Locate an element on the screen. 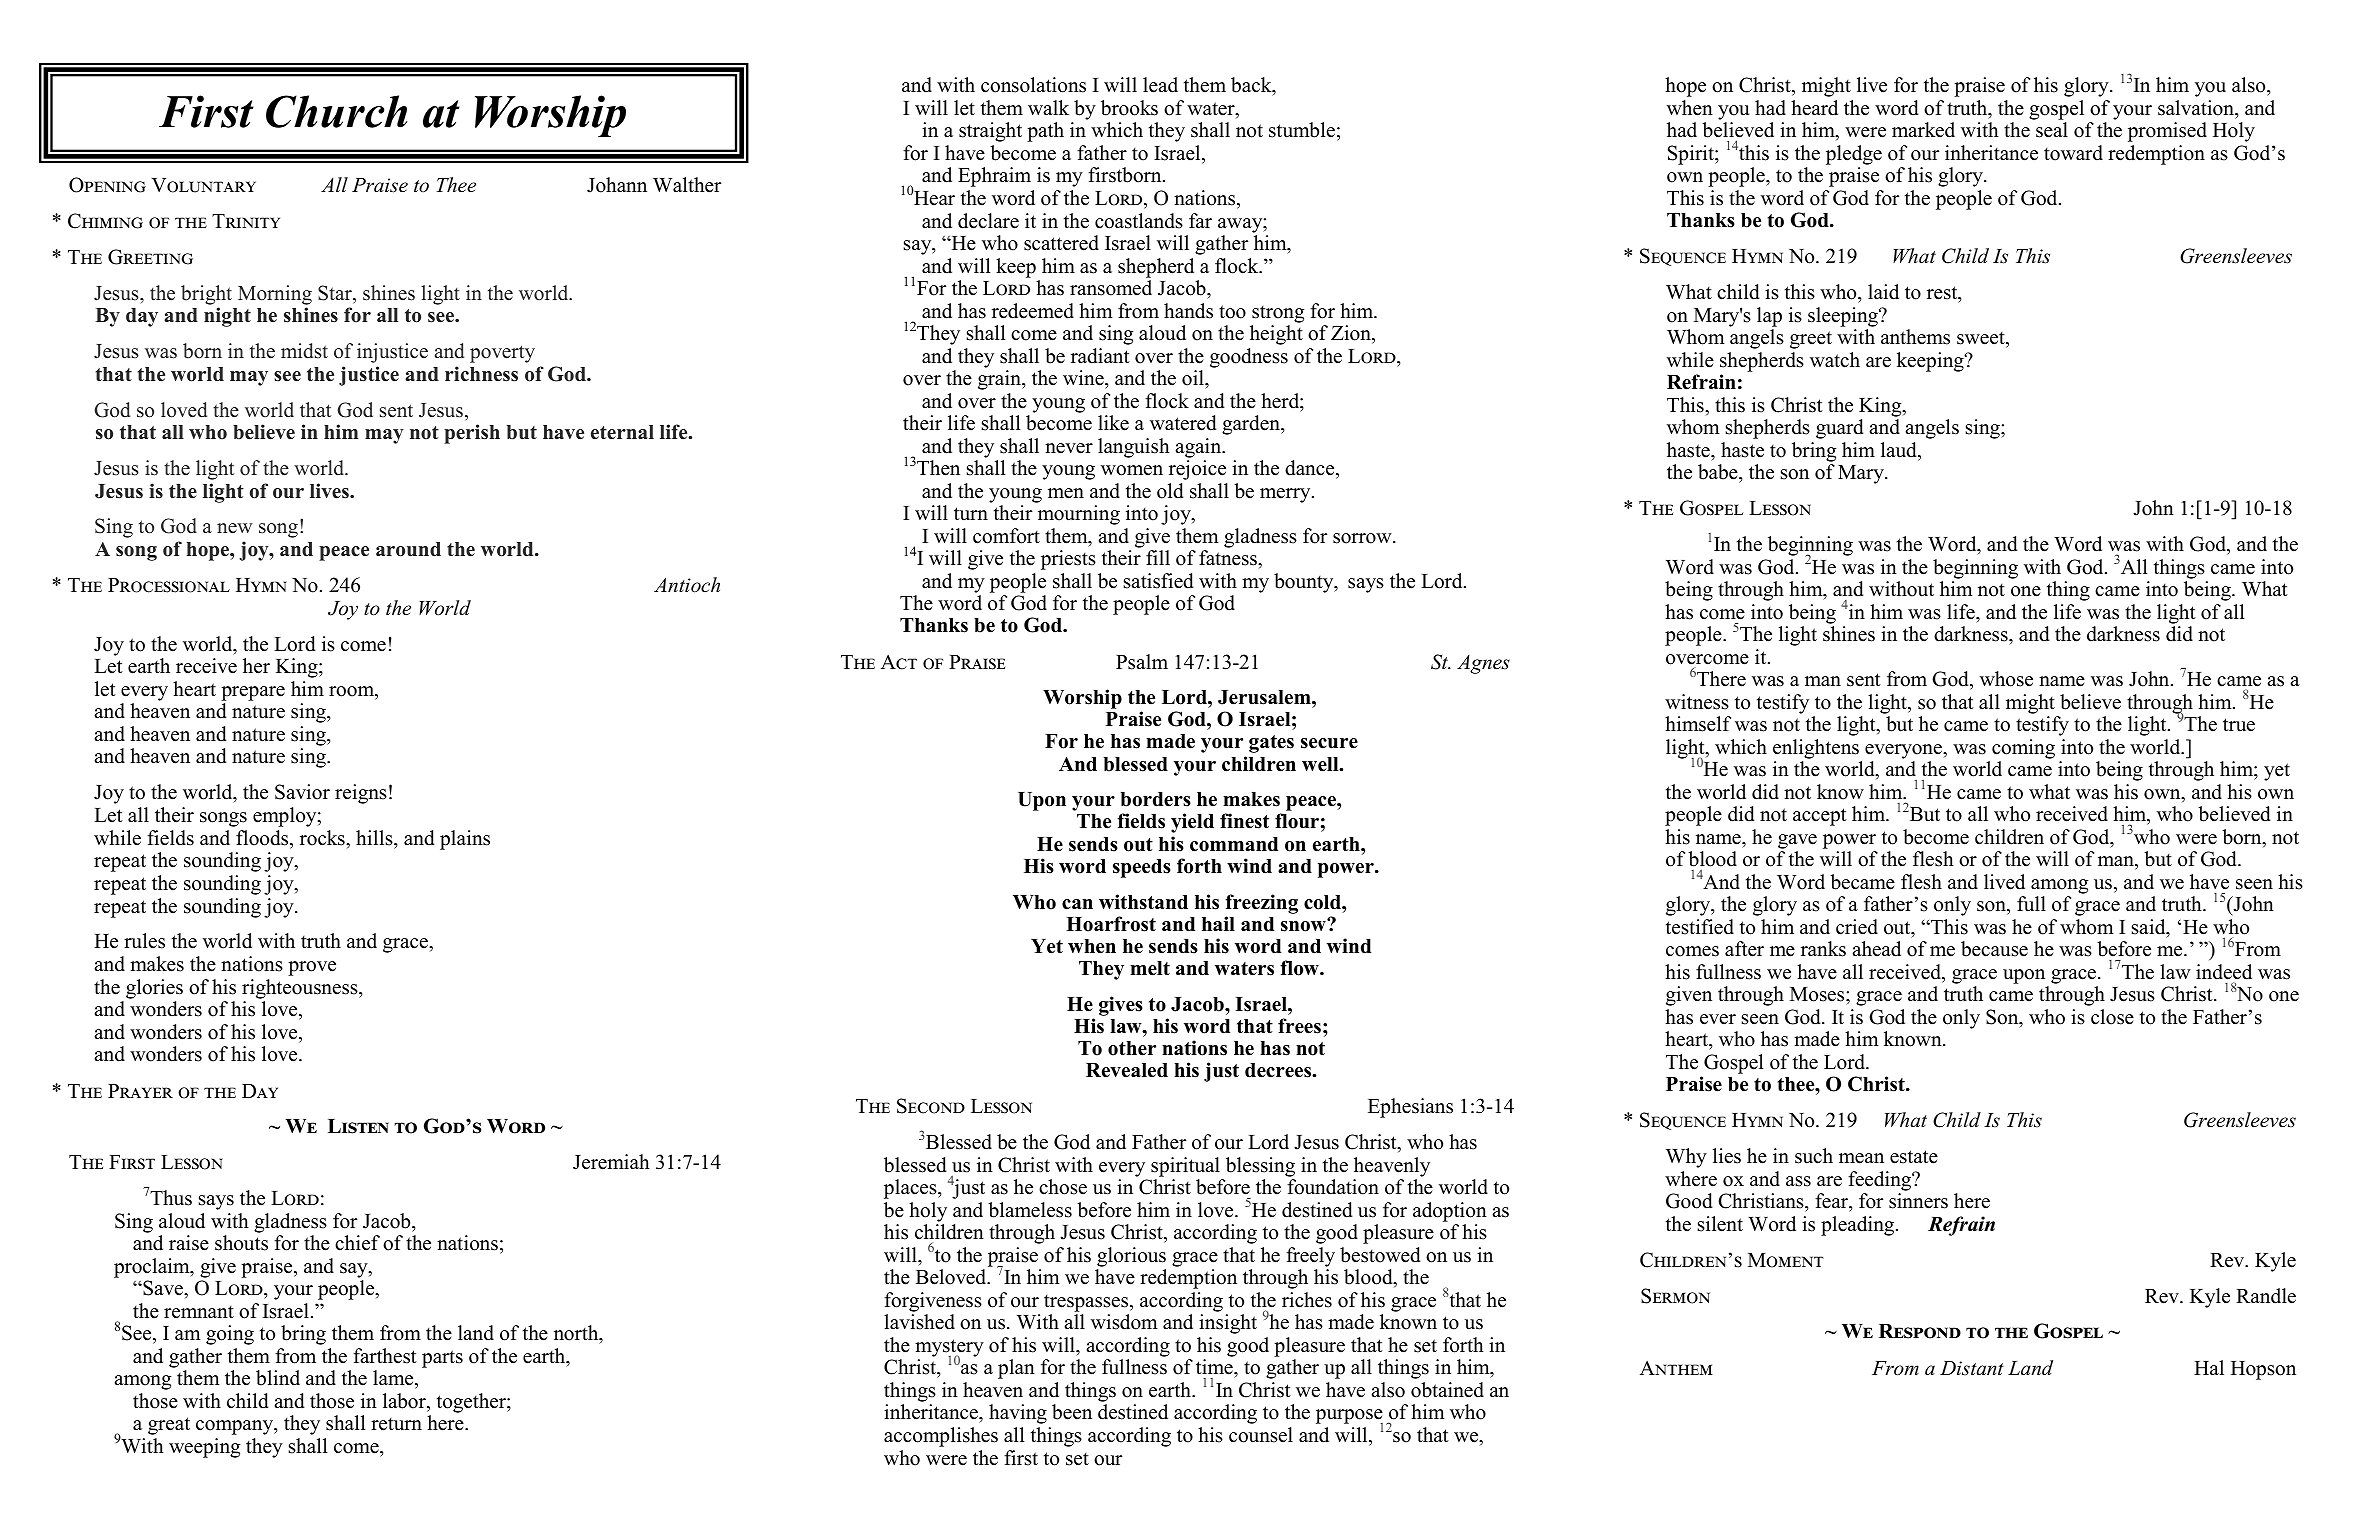 The height and width of the screenshot is (1530, 2365). around is located at coordinates (408, 549).
